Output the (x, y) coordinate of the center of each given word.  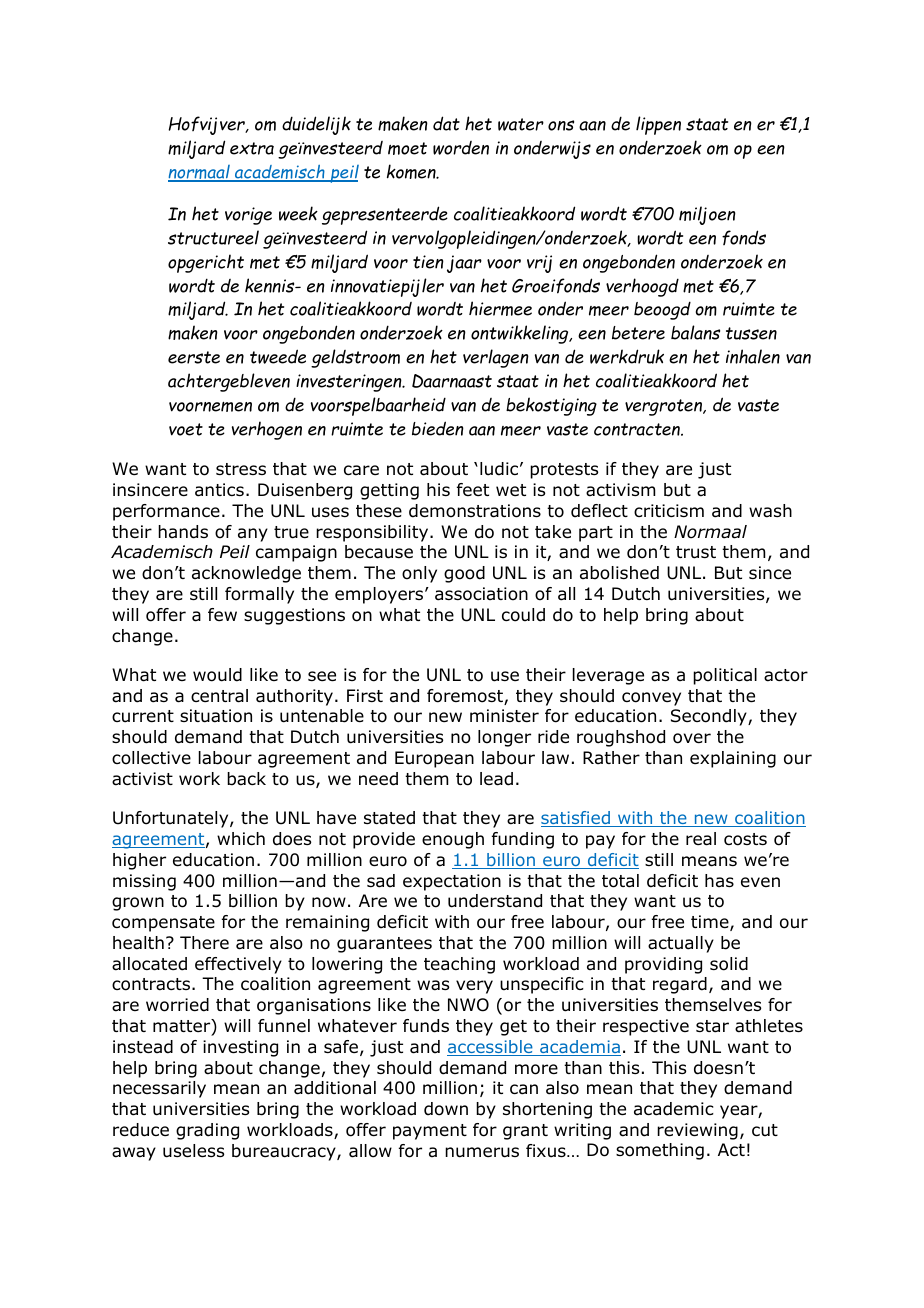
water (521, 124)
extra (252, 148)
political (725, 676)
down (446, 1109)
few (222, 614)
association (481, 594)
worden (461, 148)
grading (207, 1131)
